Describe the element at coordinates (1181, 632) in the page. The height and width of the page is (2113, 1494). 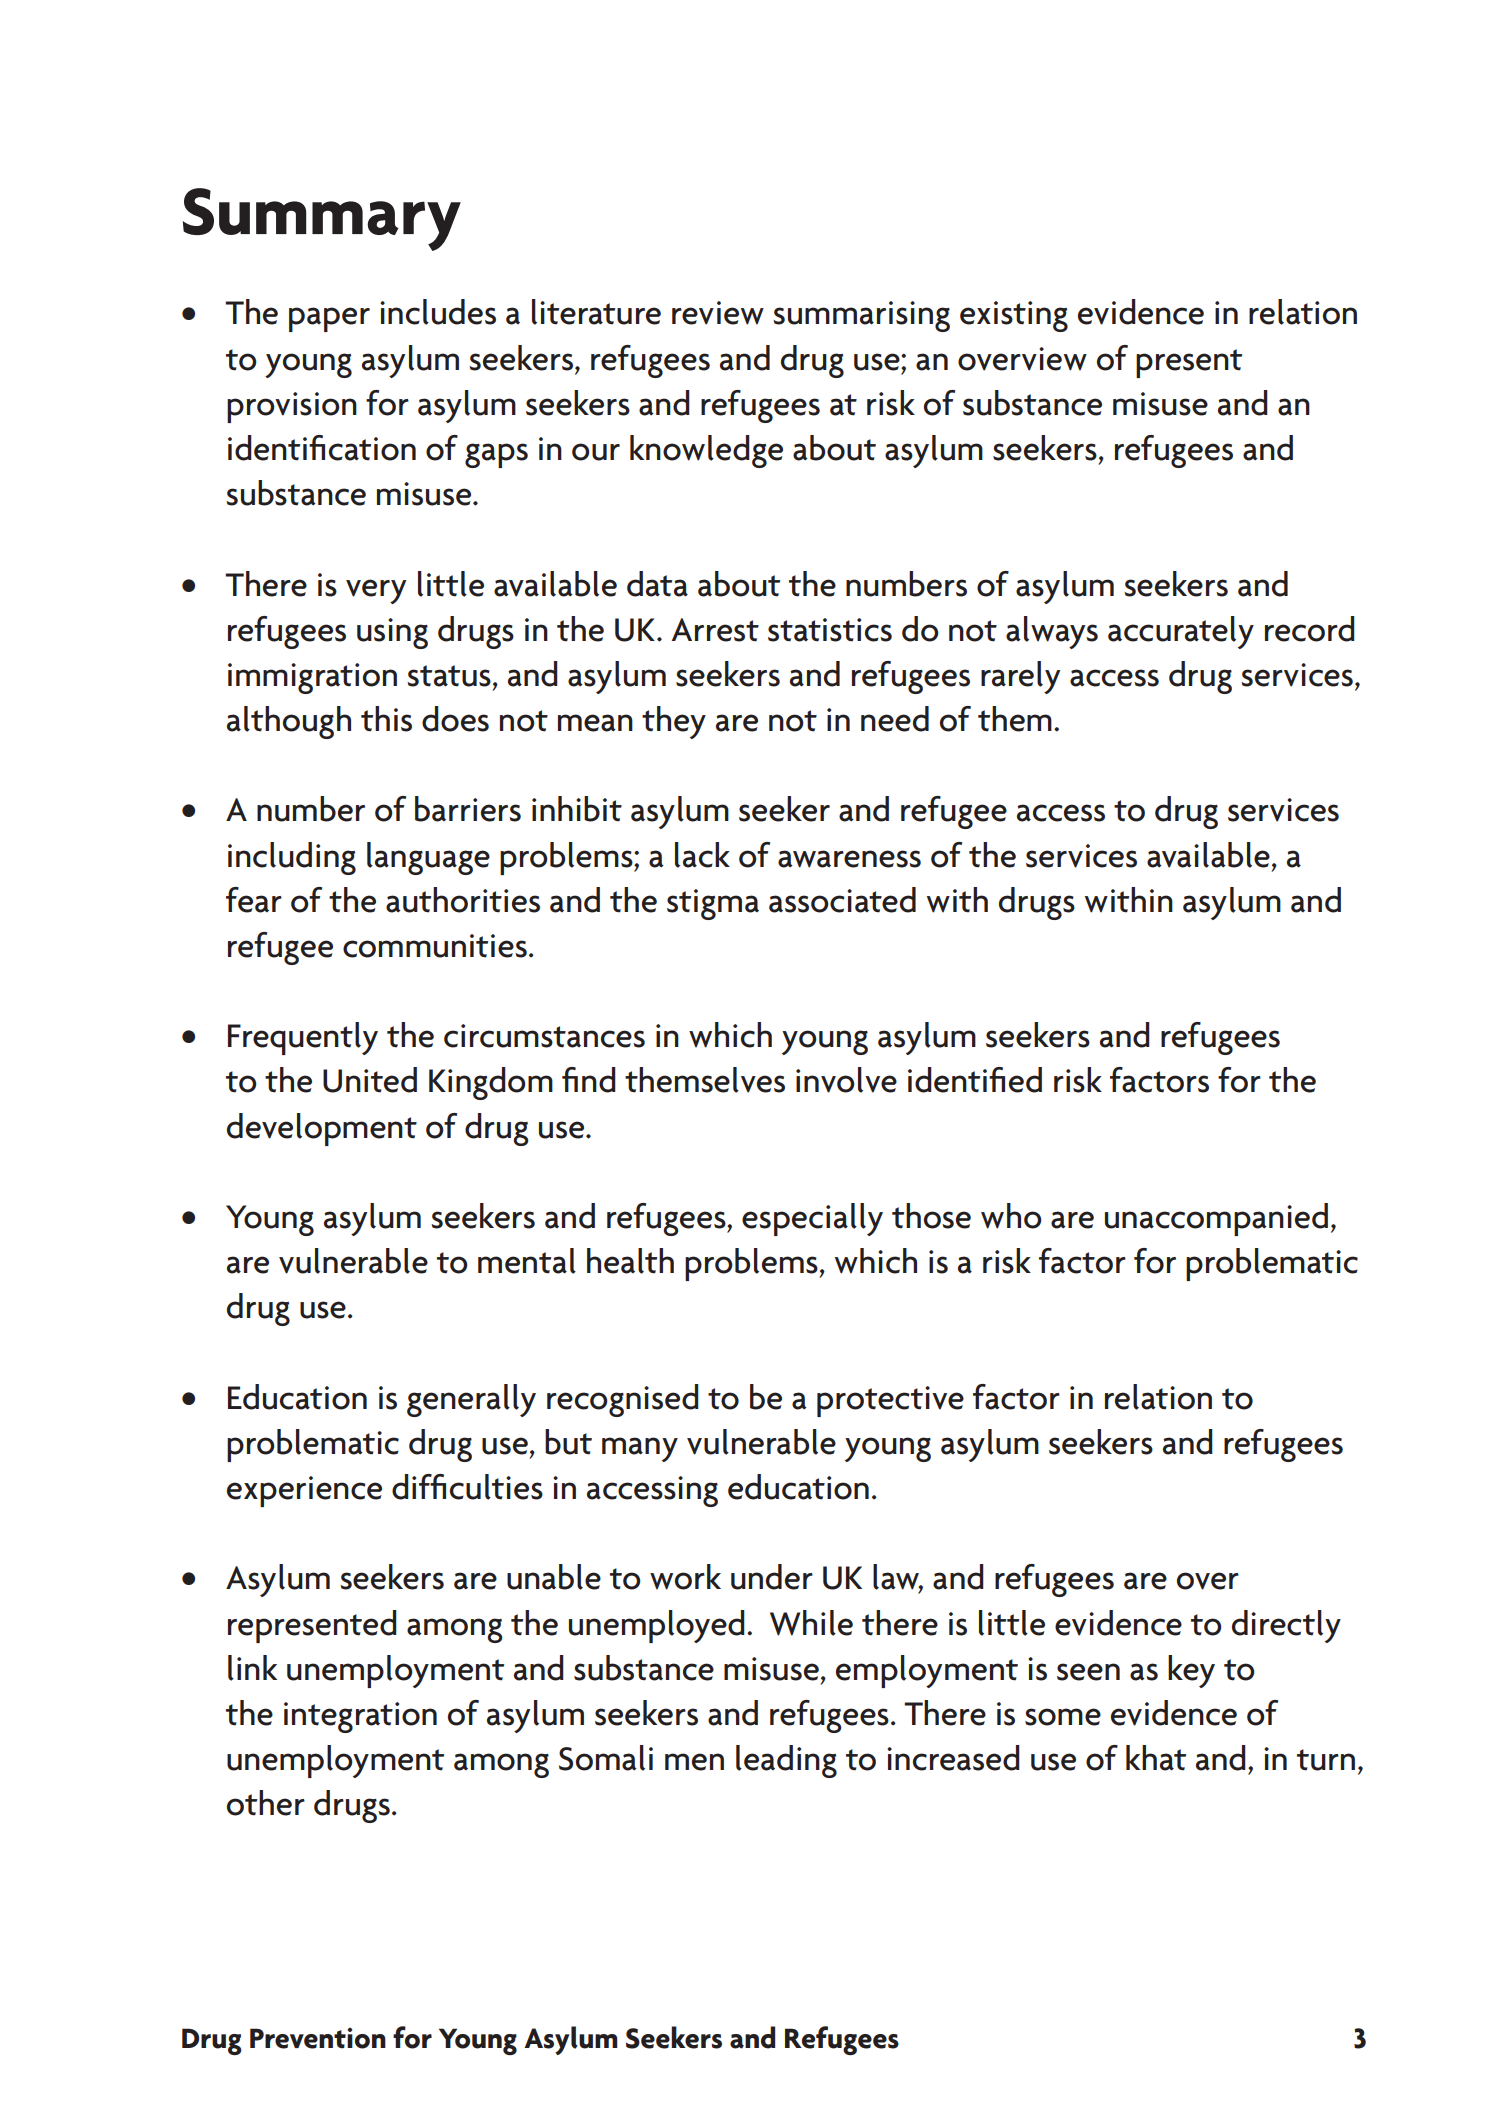
I see `accurately` at that location.
